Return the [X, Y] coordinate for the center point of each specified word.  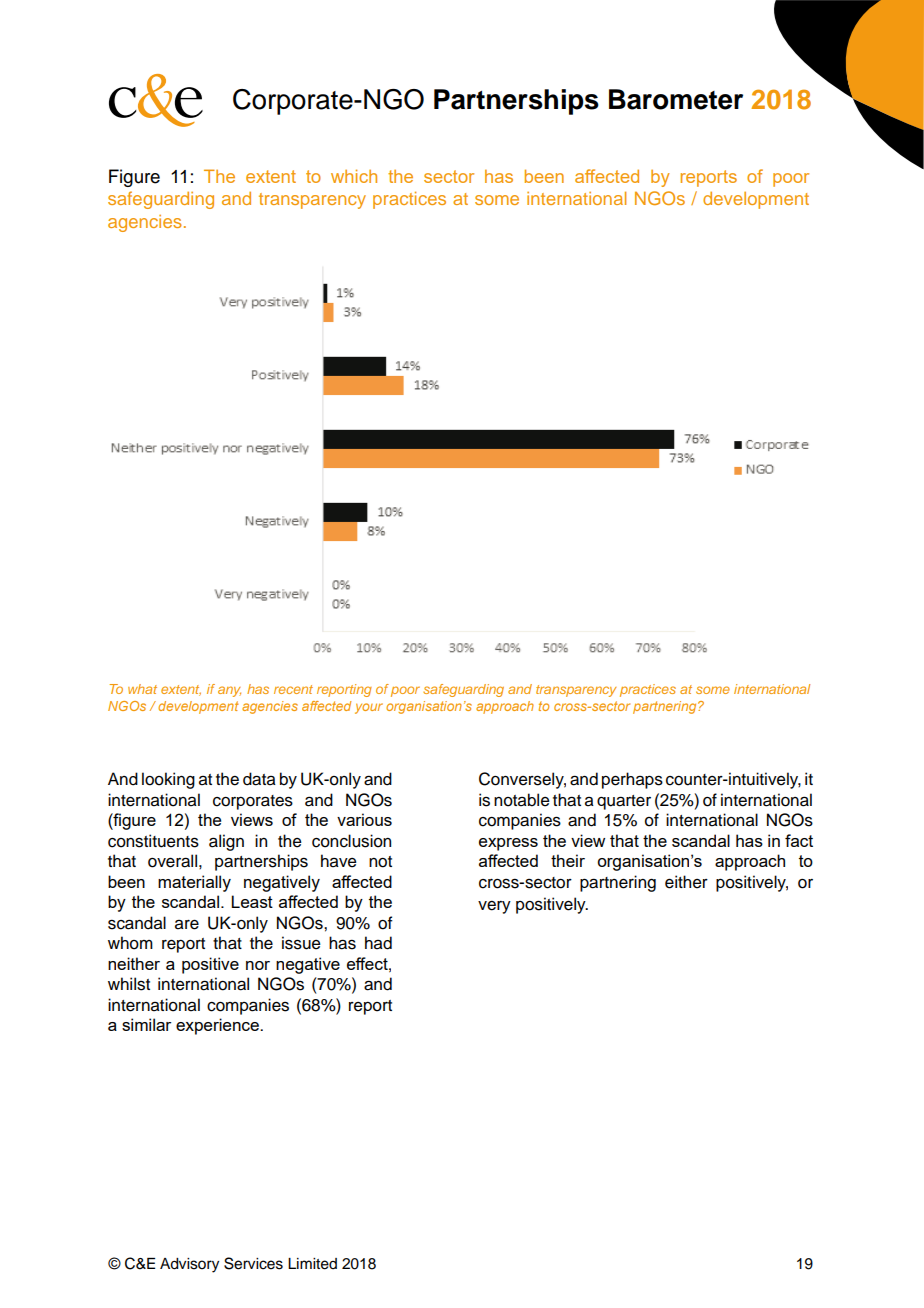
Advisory [189, 1265]
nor [258, 965]
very [494, 907]
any [229, 691]
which [354, 176]
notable [522, 800]
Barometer [676, 99]
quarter [624, 802]
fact [799, 840]
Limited [312, 1264]
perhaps [632, 780]
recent [293, 689]
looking [168, 780]
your [369, 708]
